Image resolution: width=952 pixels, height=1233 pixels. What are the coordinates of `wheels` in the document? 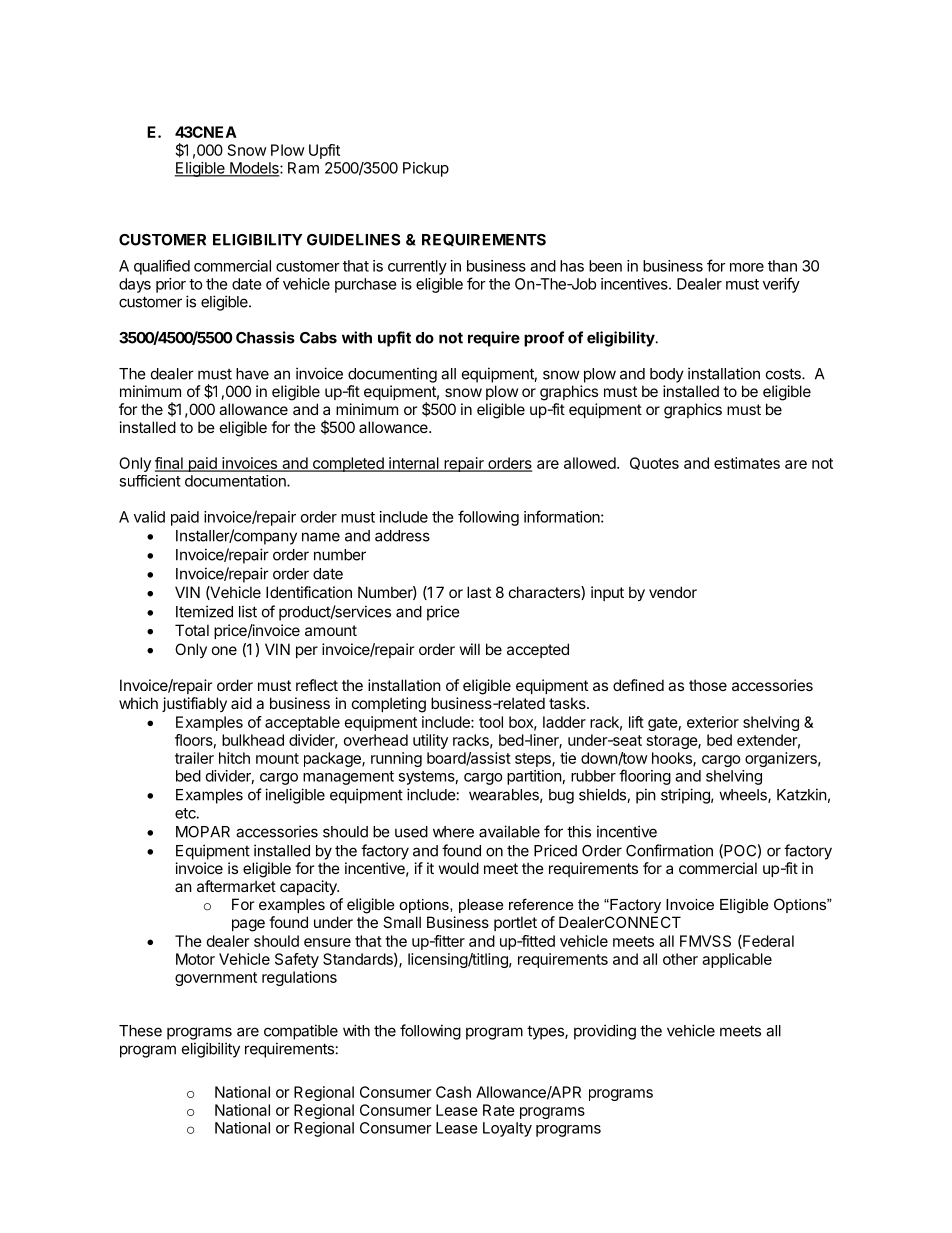 It's located at (744, 796).
